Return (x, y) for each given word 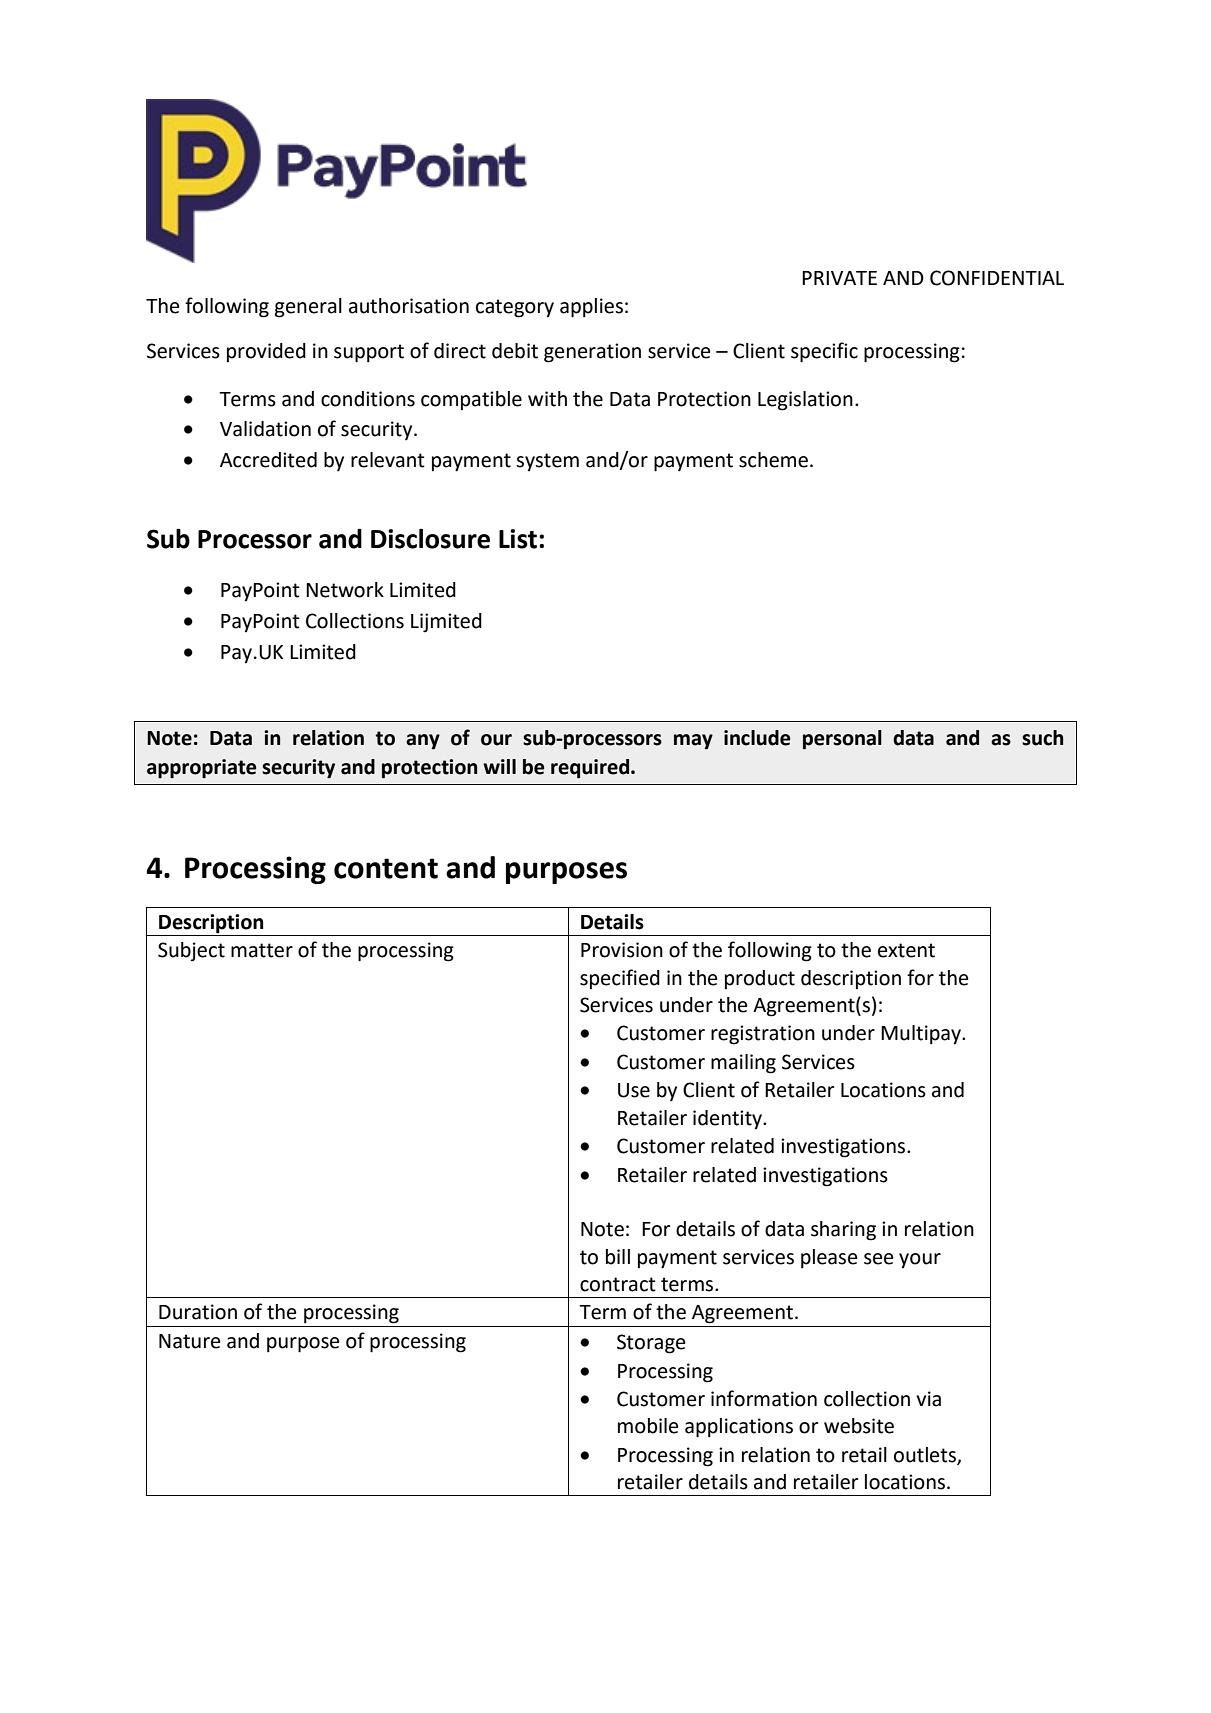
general (308, 308)
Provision (622, 950)
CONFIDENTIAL (997, 278)
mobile (648, 1426)
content (386, 868)
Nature (189, 1341)
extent (906, 950)
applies (591, 308)
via (928, 1399)
